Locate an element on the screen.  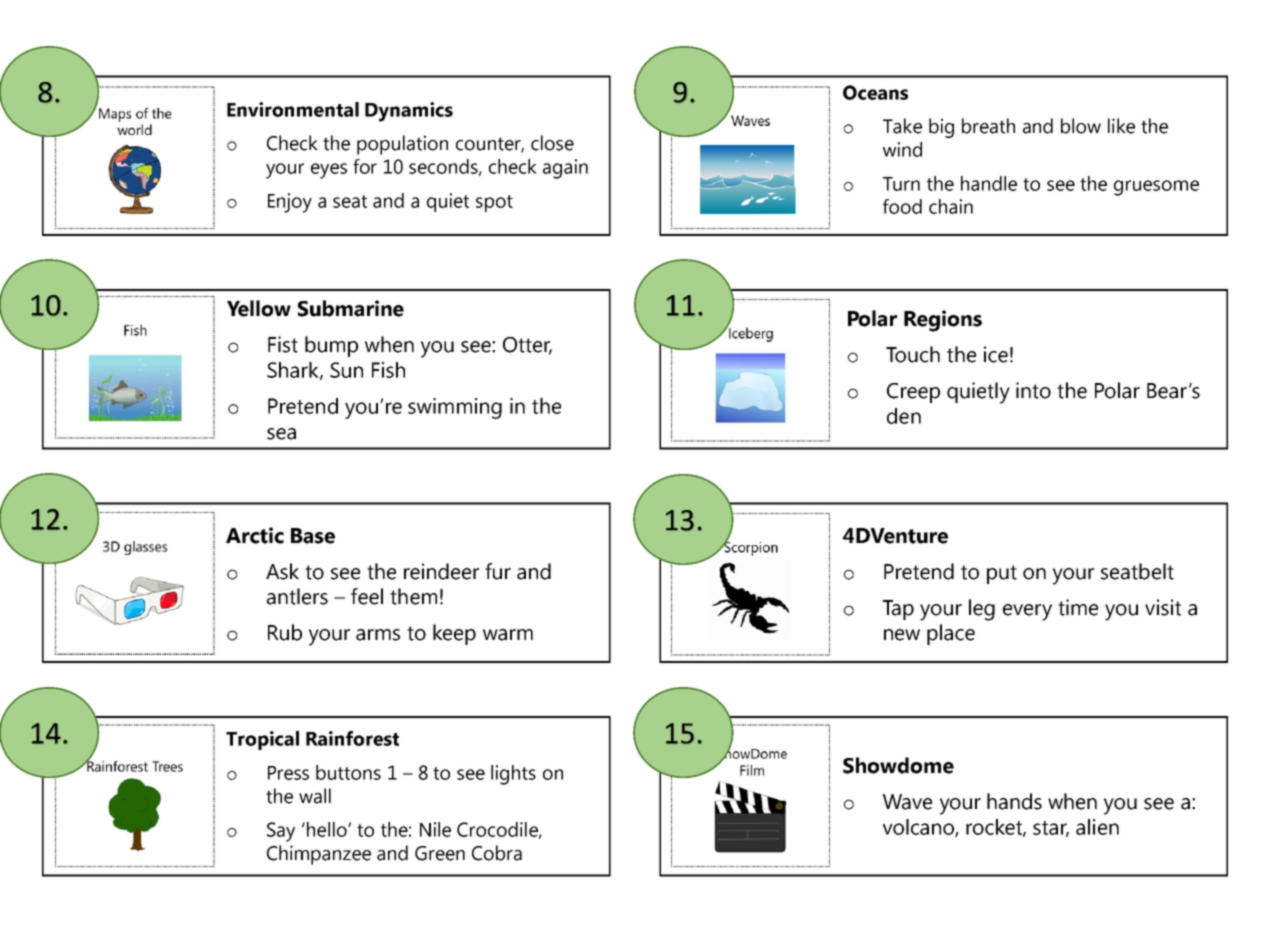
blow is located at coordinates (1081, 126).
